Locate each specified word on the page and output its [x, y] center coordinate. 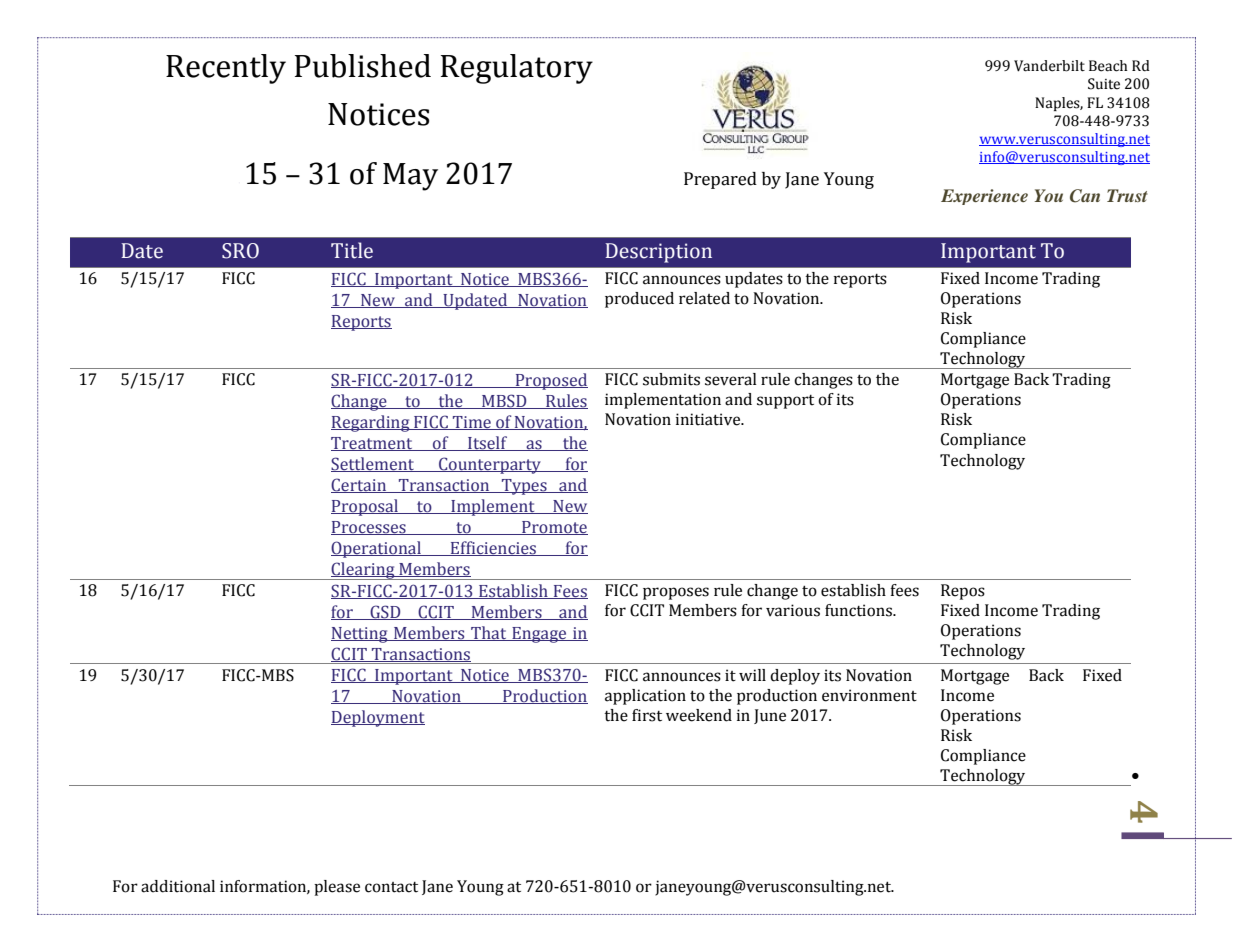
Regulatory [517, 69]
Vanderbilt [1049, 66]
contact [391, 887]
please [337, 888]
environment [869, 695]
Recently [226, 69]
